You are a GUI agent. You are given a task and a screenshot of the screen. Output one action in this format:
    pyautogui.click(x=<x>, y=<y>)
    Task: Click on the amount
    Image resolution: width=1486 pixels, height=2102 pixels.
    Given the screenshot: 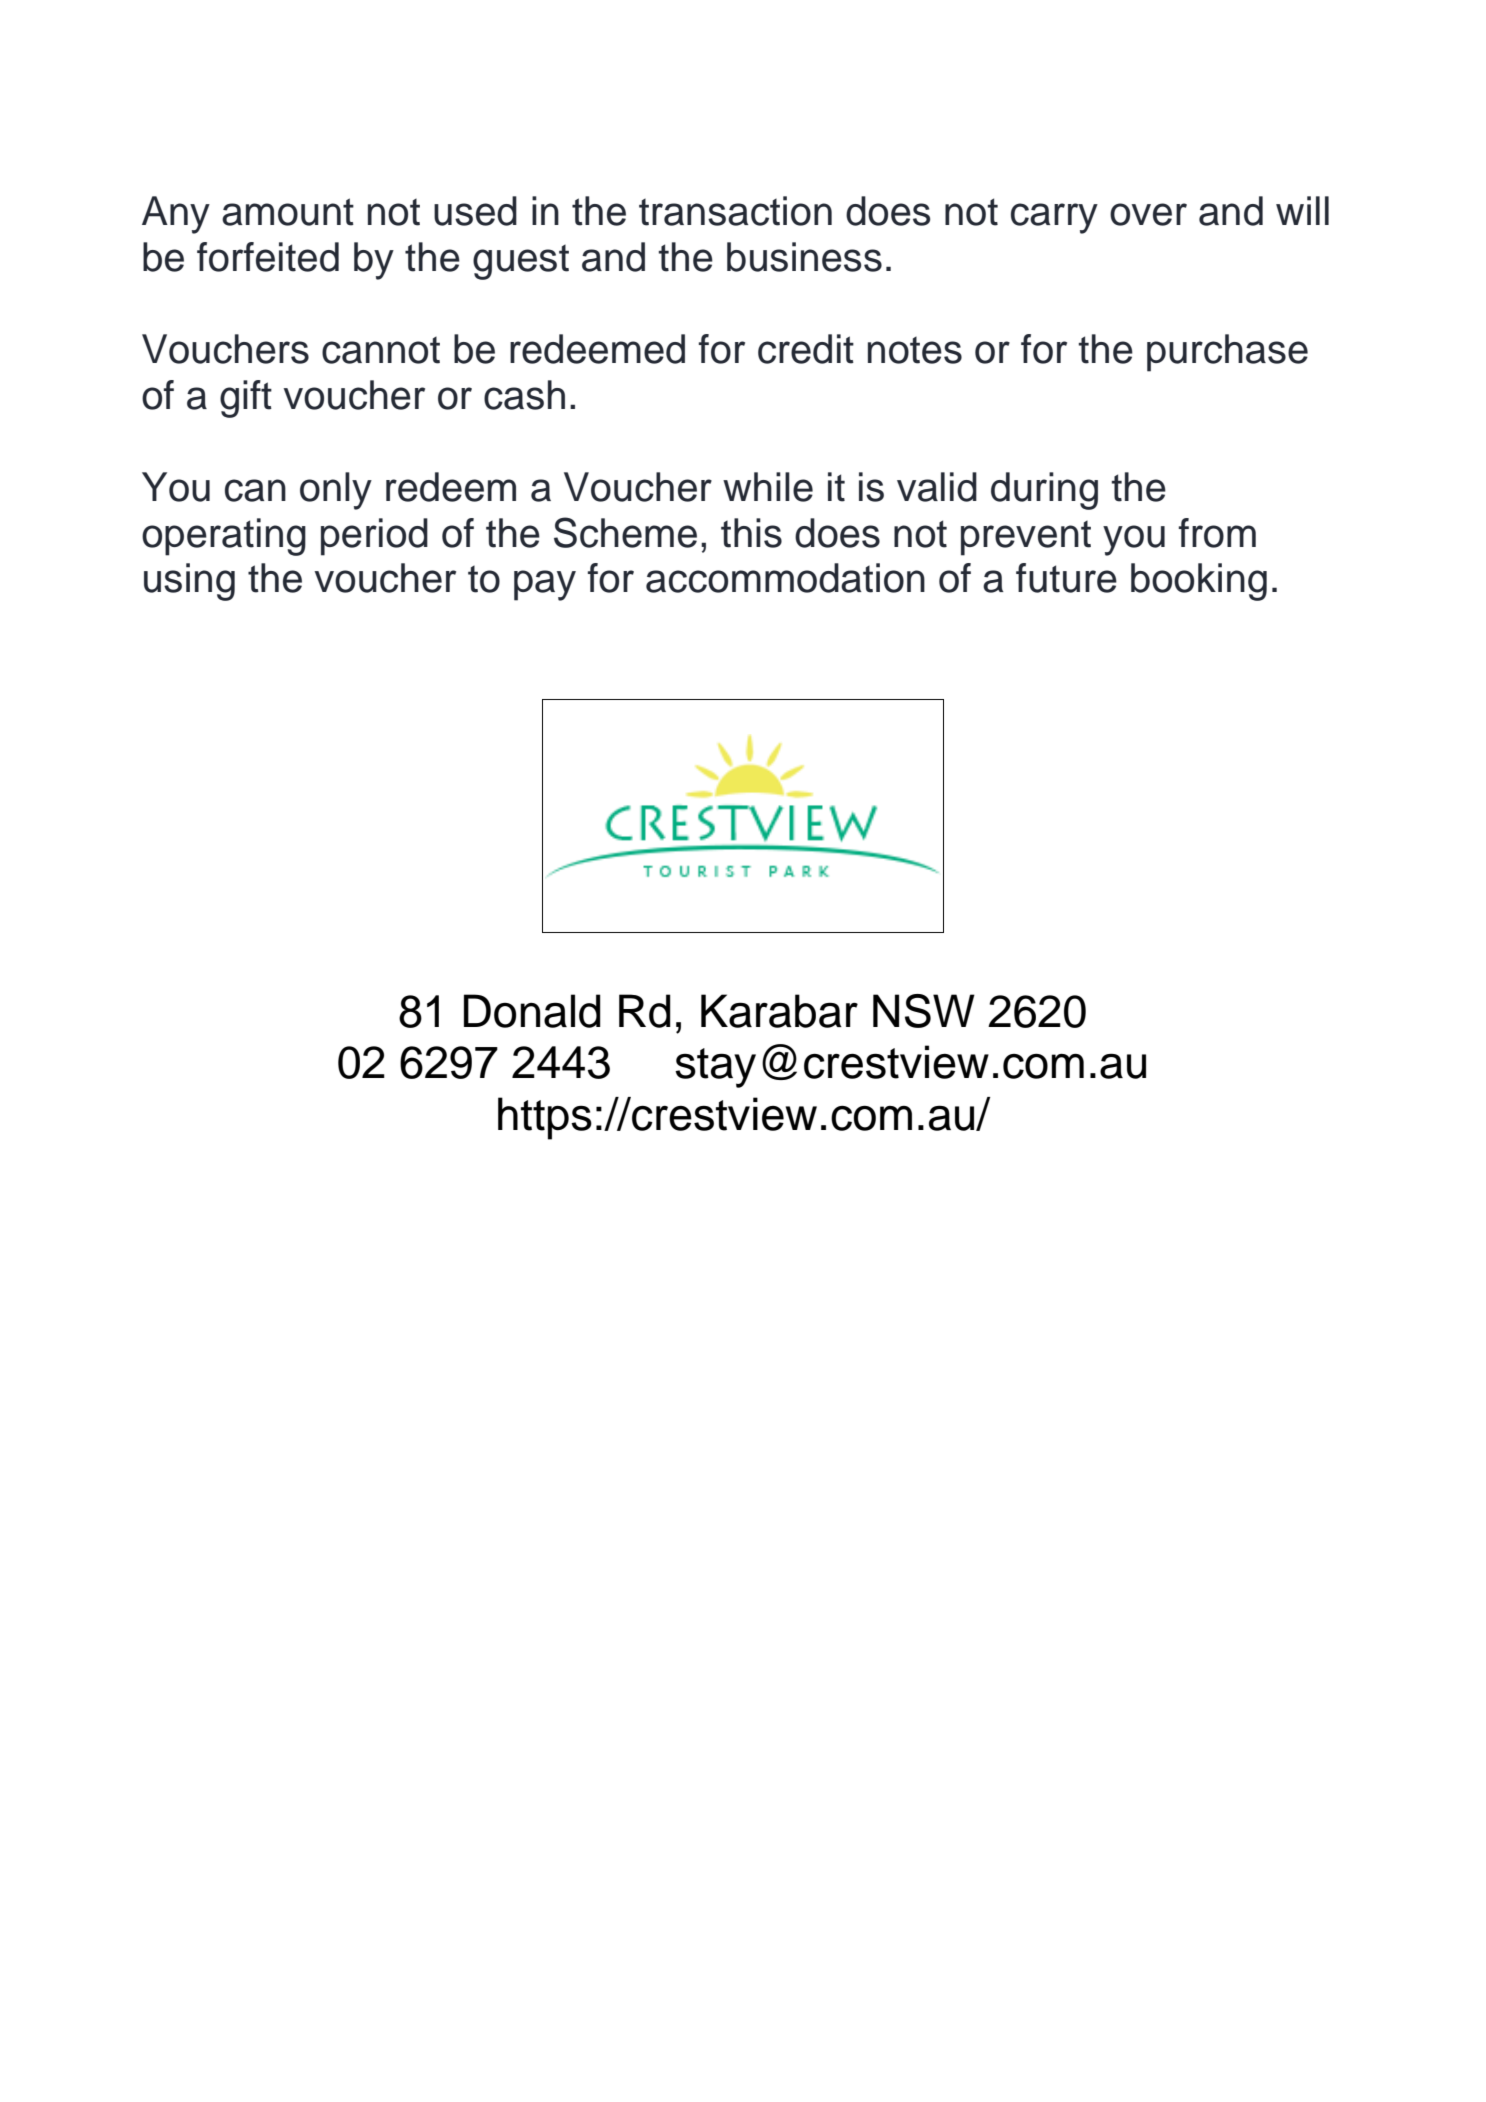 What is the action you would take?
    pyautogui.click(x=288, y=212)
